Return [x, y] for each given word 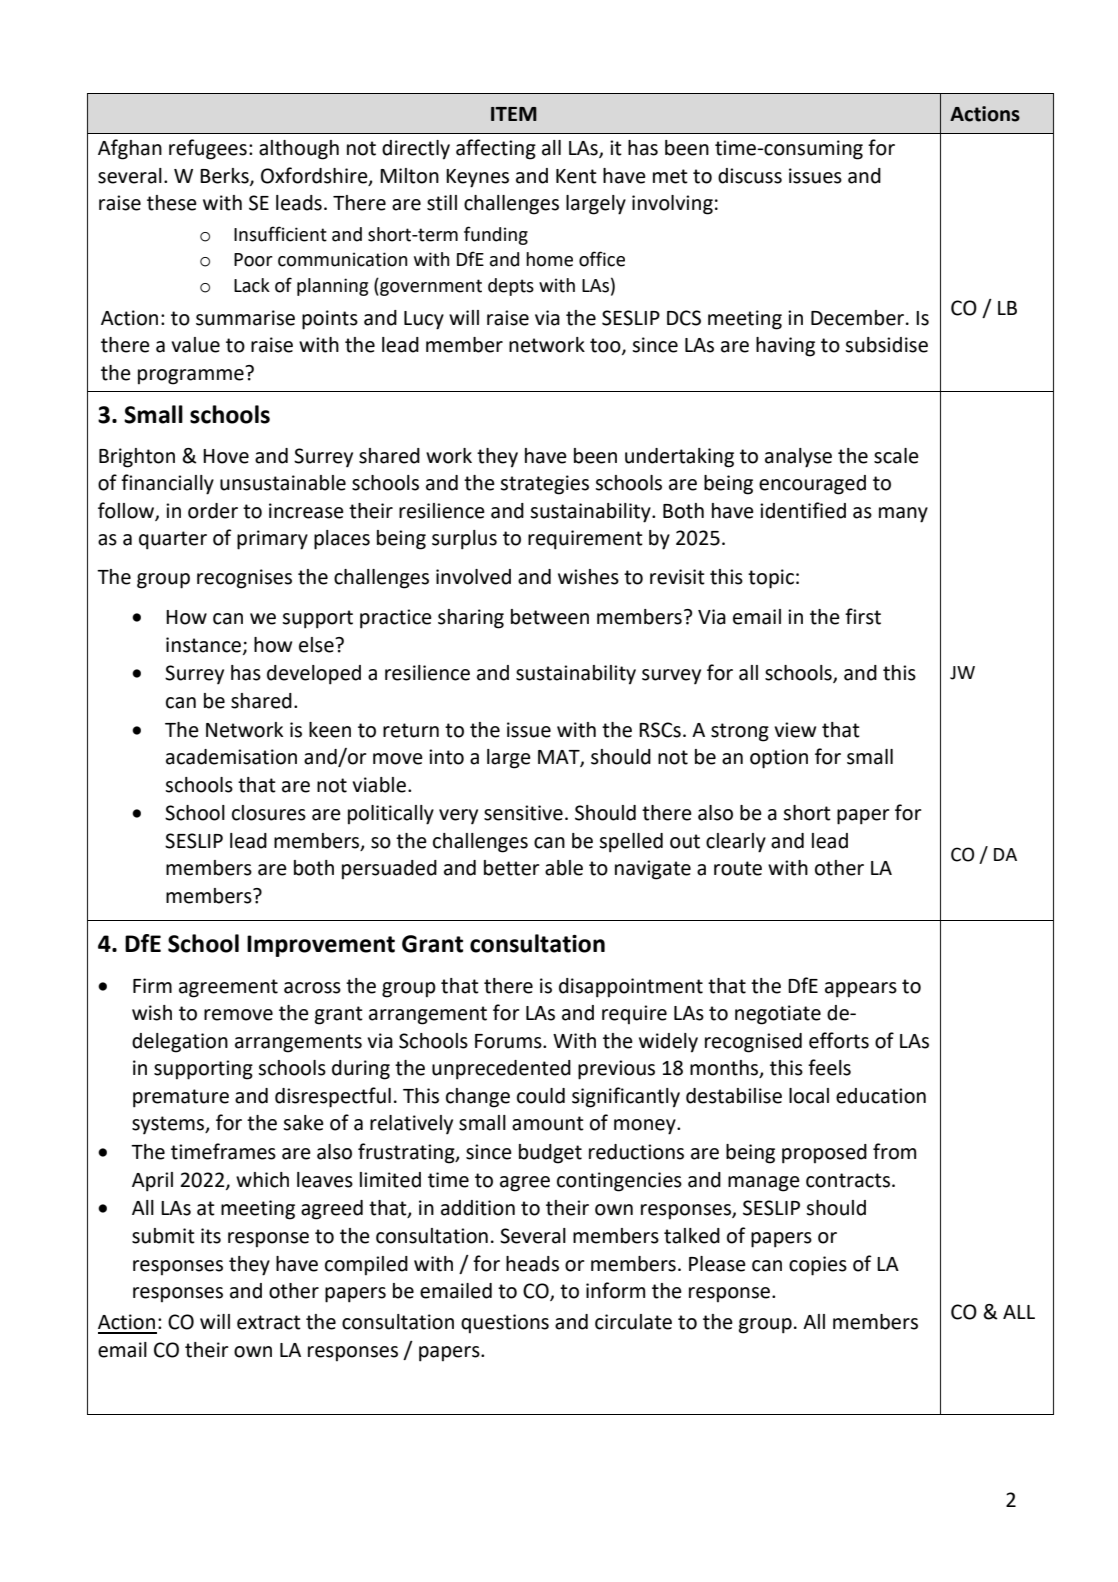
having [785, 347]
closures [269, 813]
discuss [750, 176]
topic [771, 579]
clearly [736, 843]
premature [181, 1098]
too [606, 346]
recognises [244, 579]
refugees [208, 149]
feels [829, 1067]
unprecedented [501, 1070]
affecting [496, 149]
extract [269, 1322]
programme [191, 377]
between [550, 617]
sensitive [523, 813]
